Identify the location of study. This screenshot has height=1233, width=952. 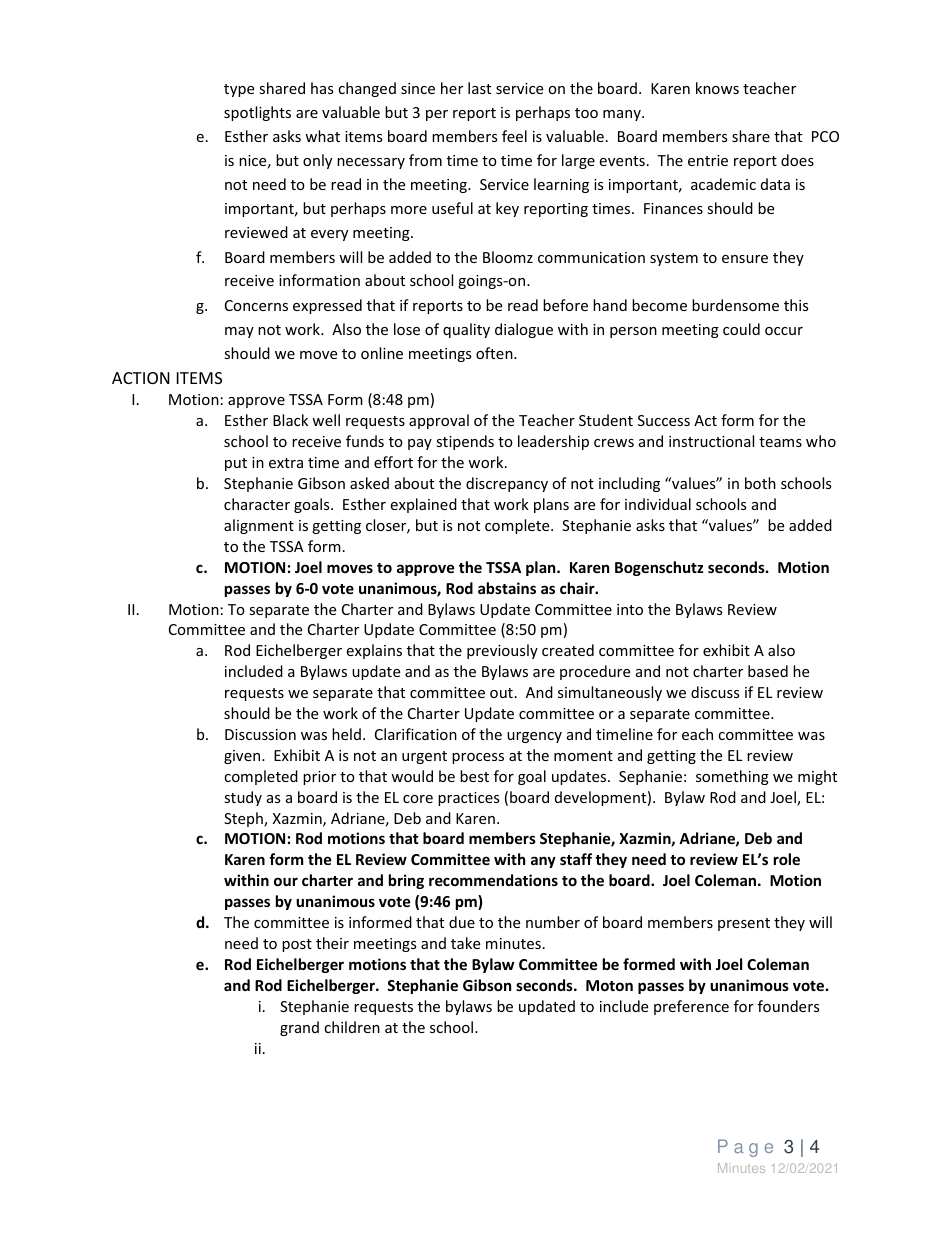
(243, 798).
